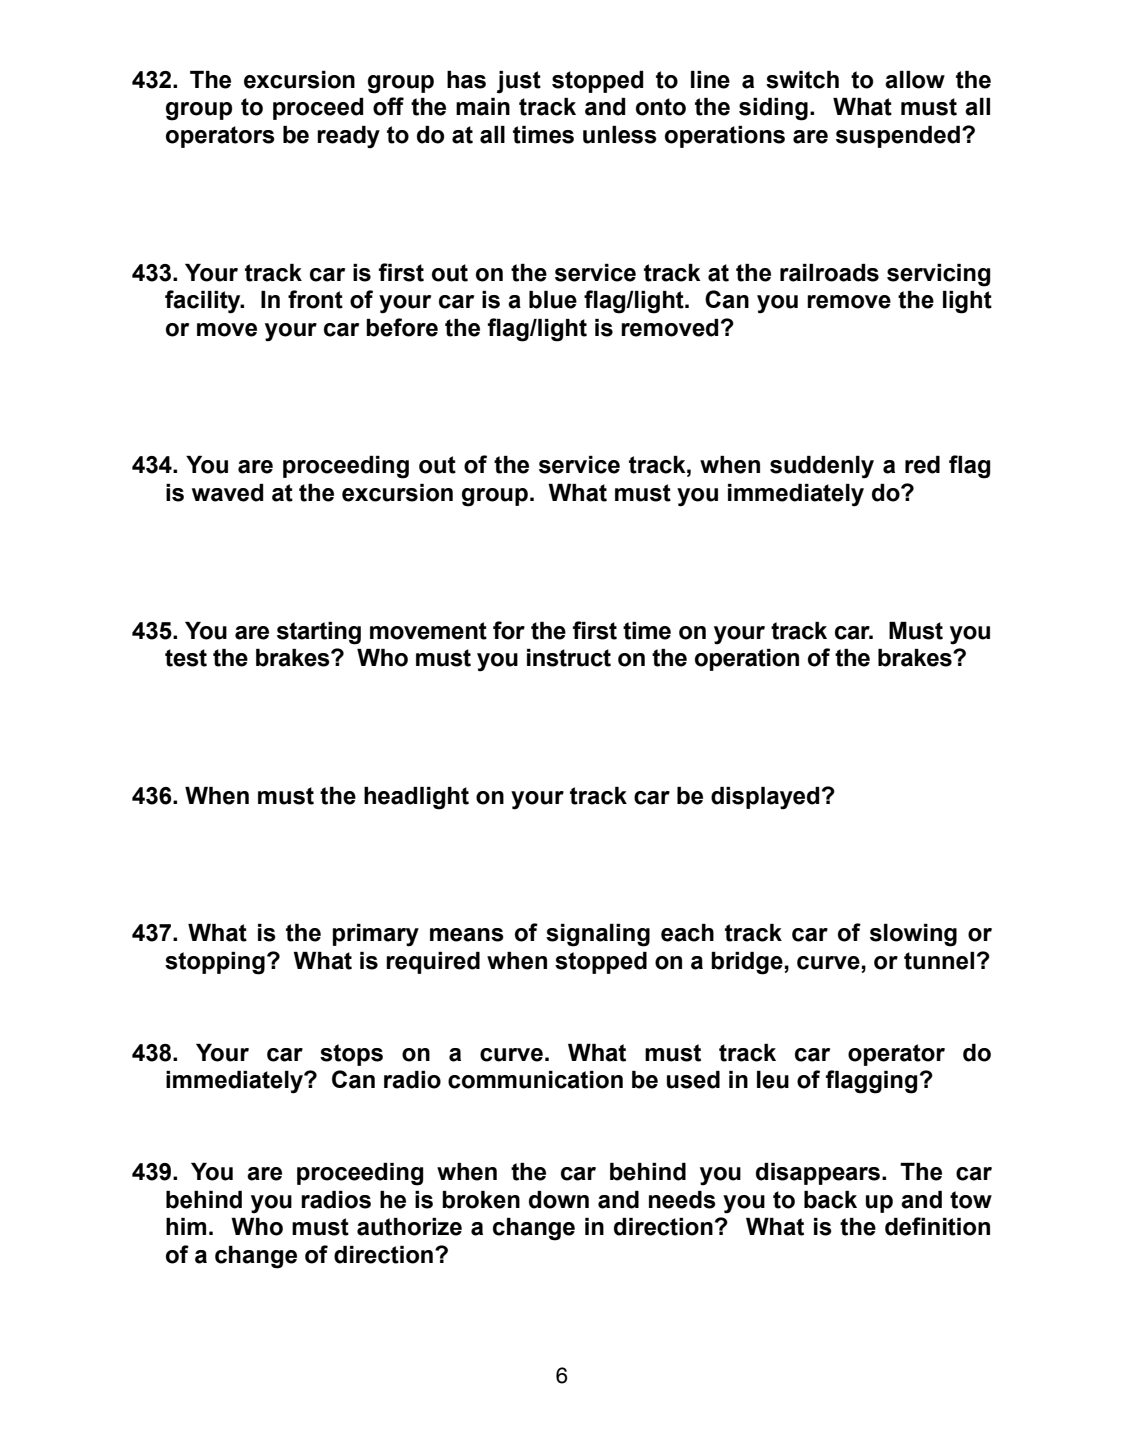 The width and height of the screenshot is (1124, 1454). I want to click on blue, so click(553, 300).
